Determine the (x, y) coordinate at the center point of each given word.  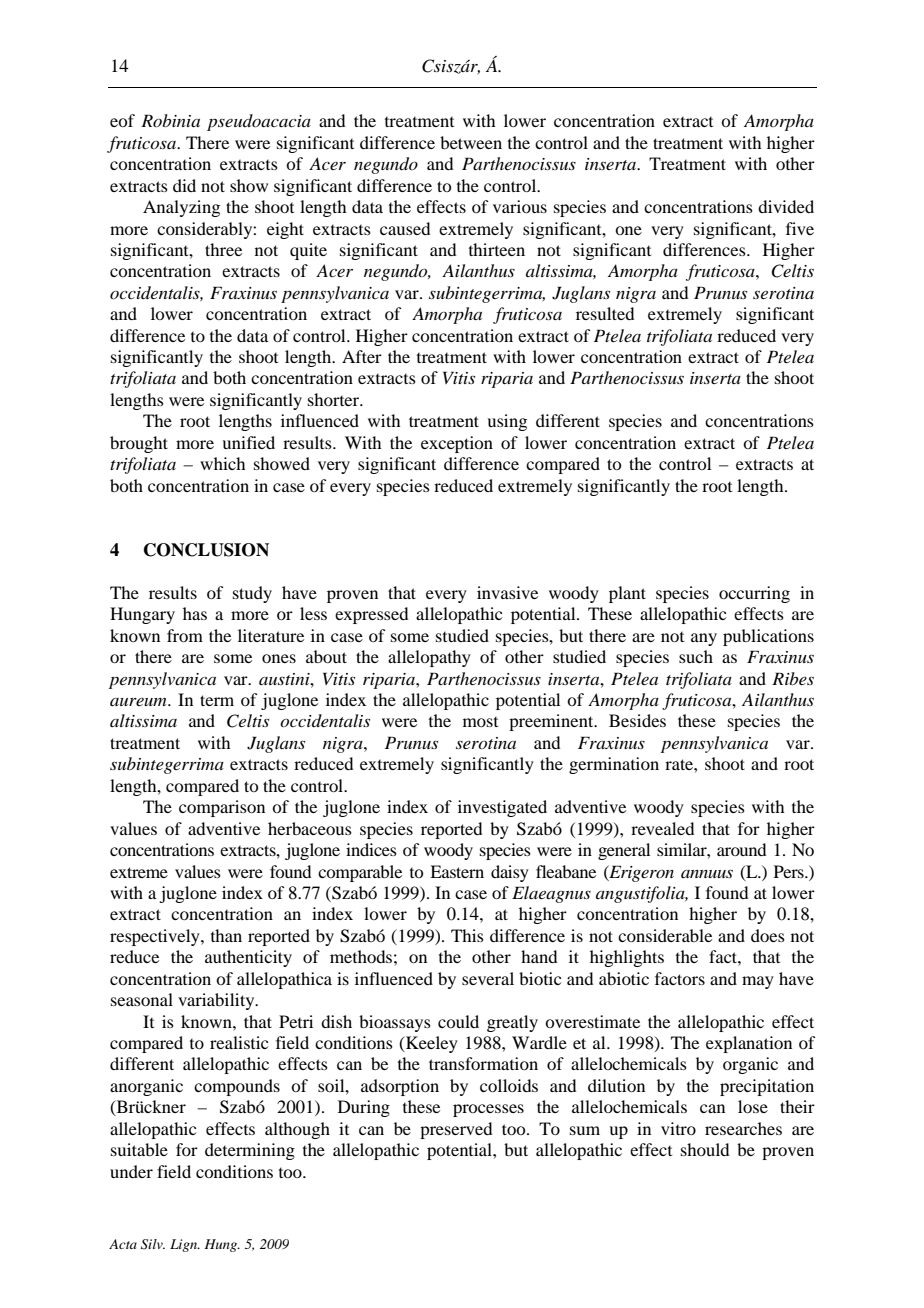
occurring (754, 594)
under (131, 1171)
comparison (222, 808)
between (471, 142)
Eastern (457, 871)
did (184, 185)
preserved (456, 1130)
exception (457, 444)
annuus (707, 874)
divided (786, 206)
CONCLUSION (206, 550)
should (705, 1149)
